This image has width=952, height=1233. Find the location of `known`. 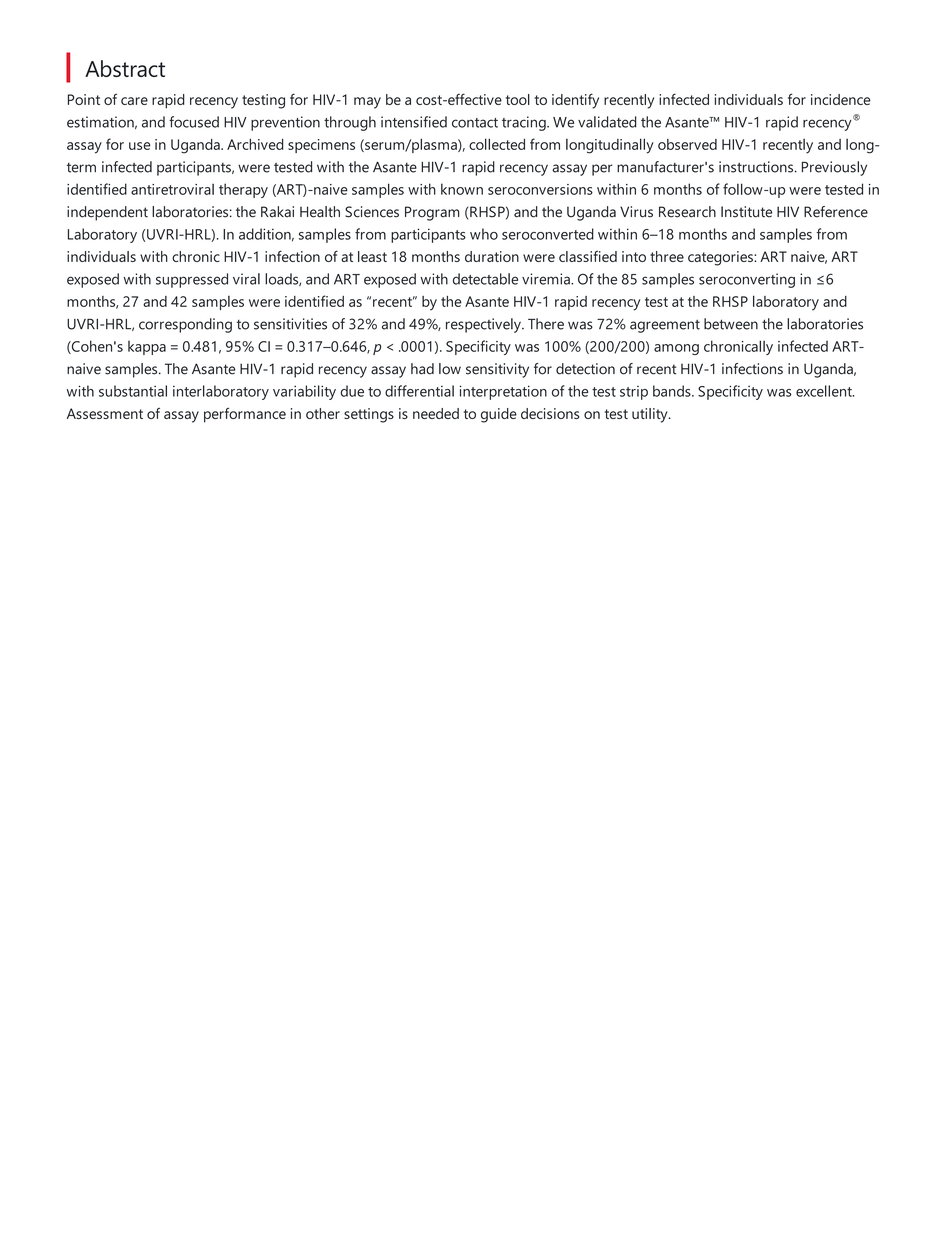

known is located at coordinates (462, 189).
